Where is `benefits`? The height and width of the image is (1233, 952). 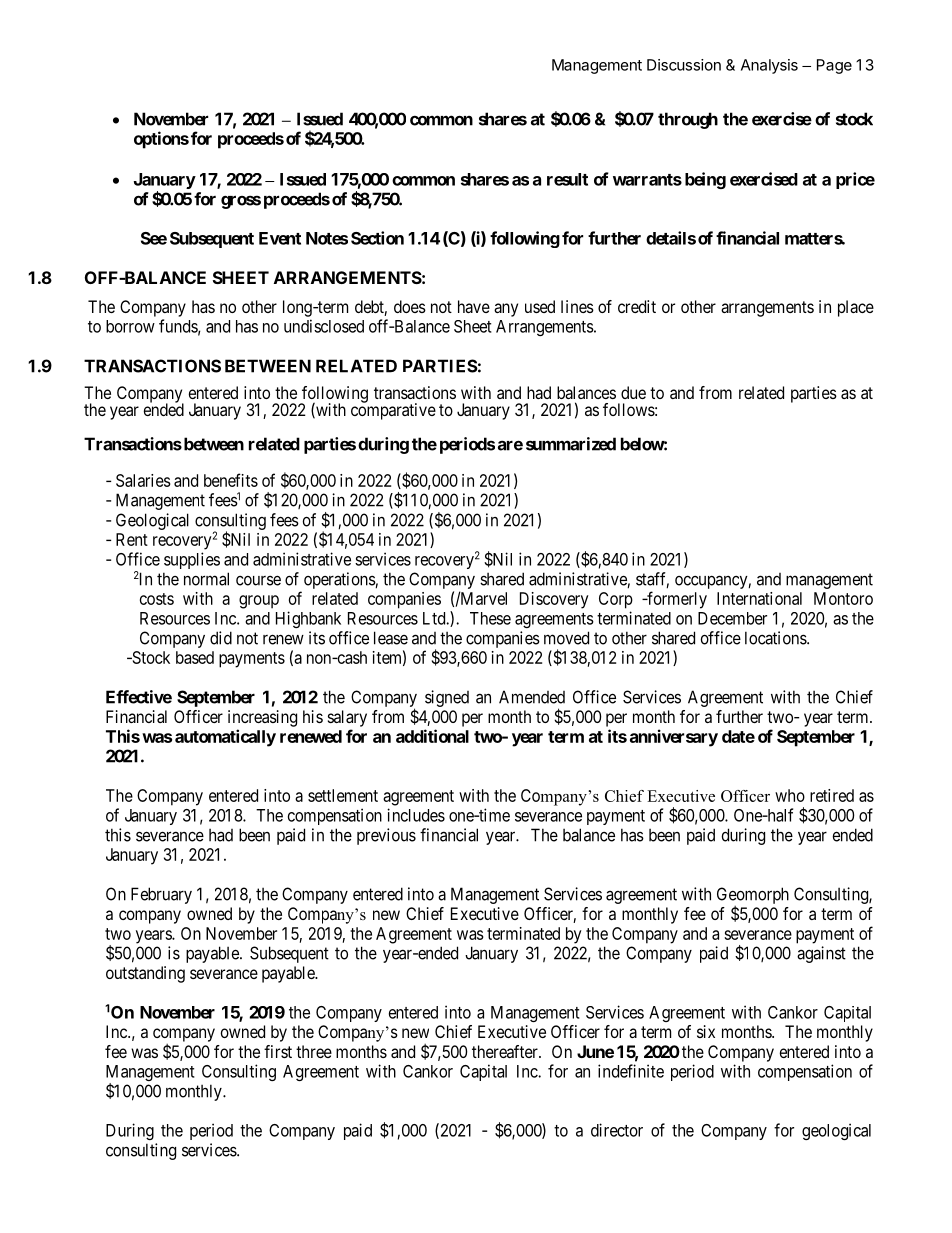 benefits is located at coordinates (231, 480).
